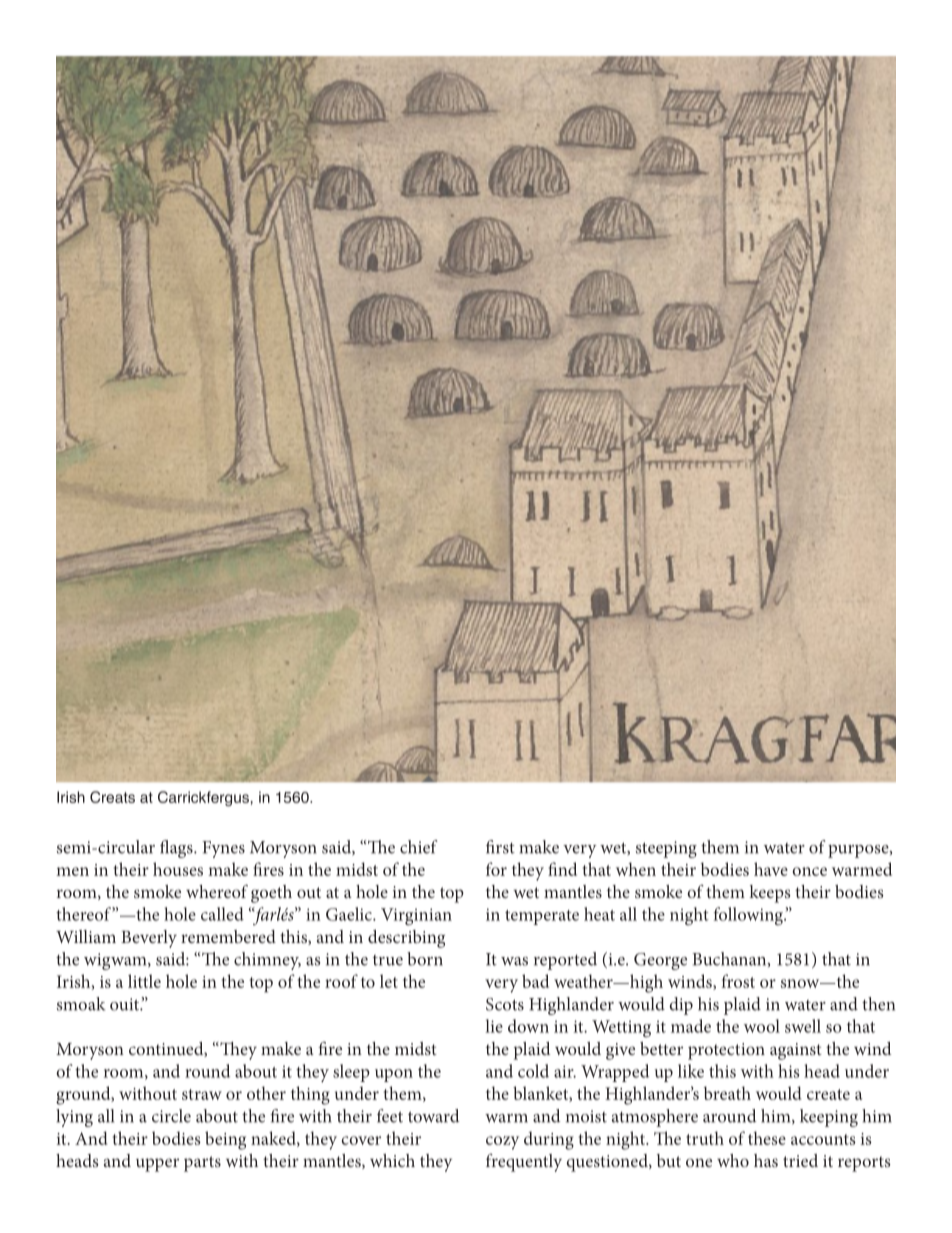  I want to click on Creats, so click(112, 797).
